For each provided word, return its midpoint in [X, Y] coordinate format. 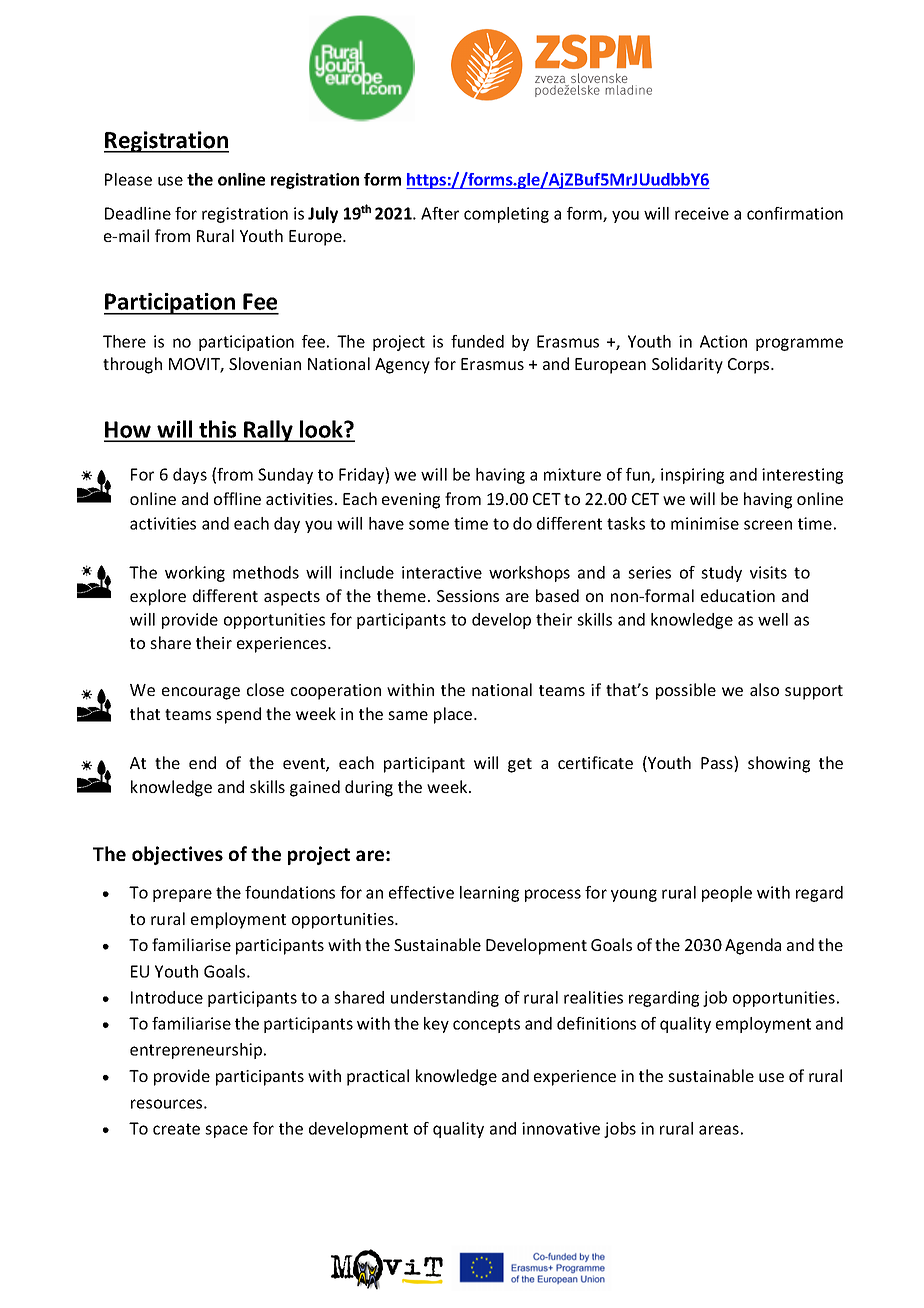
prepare [182, 895]
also [764, 689]
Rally [268, 431]
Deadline [138, 213]
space [226, 1131]
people [727, 894]
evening [411, 501]
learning [489, 894]
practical [378, 1077]
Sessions [468, 596]
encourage [201, 693]
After [440, 213]
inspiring [692, 476]
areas [719, 1130]
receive [702, 213]
